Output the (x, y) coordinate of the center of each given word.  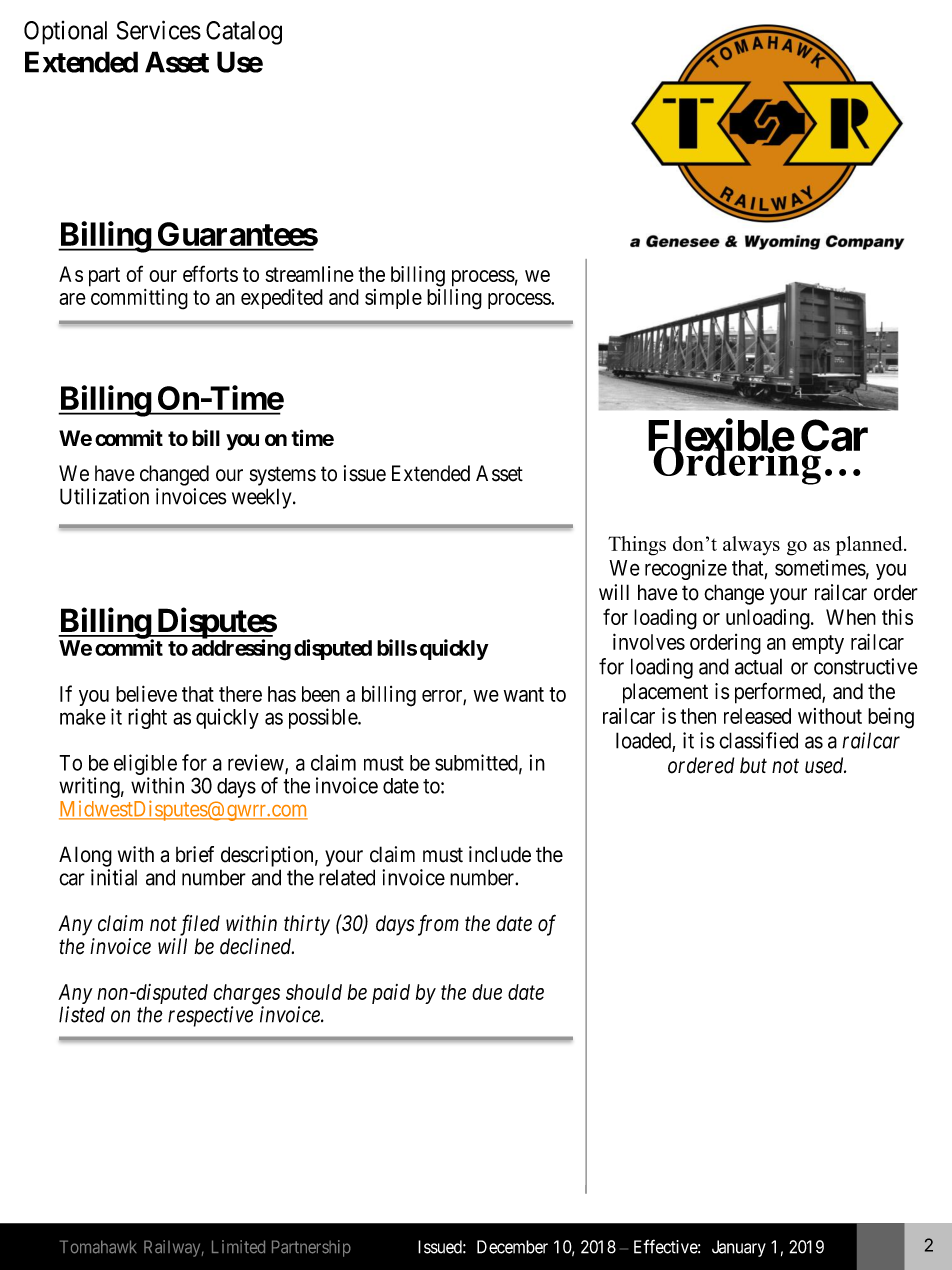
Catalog (244, 33)
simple (393, 299)
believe (146, 693)
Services (159, 30)
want (524, 694)
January (739, 1248)
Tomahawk (98, 1247)
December (512, 1247)
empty (818, 644)
